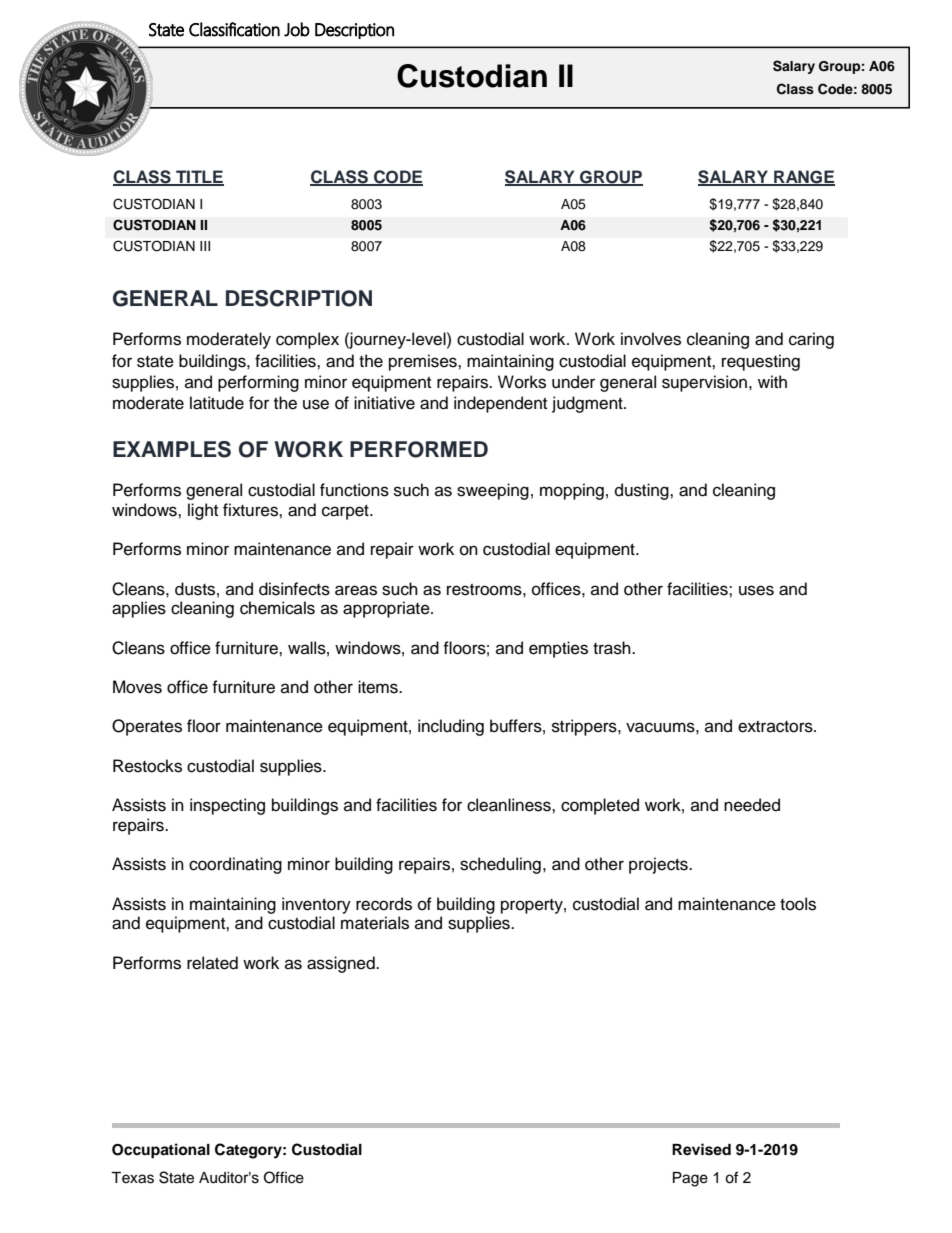 Image resolution: width=952 pixels, height=1233 pixels. I want to click on Job, so click(297, 29).
